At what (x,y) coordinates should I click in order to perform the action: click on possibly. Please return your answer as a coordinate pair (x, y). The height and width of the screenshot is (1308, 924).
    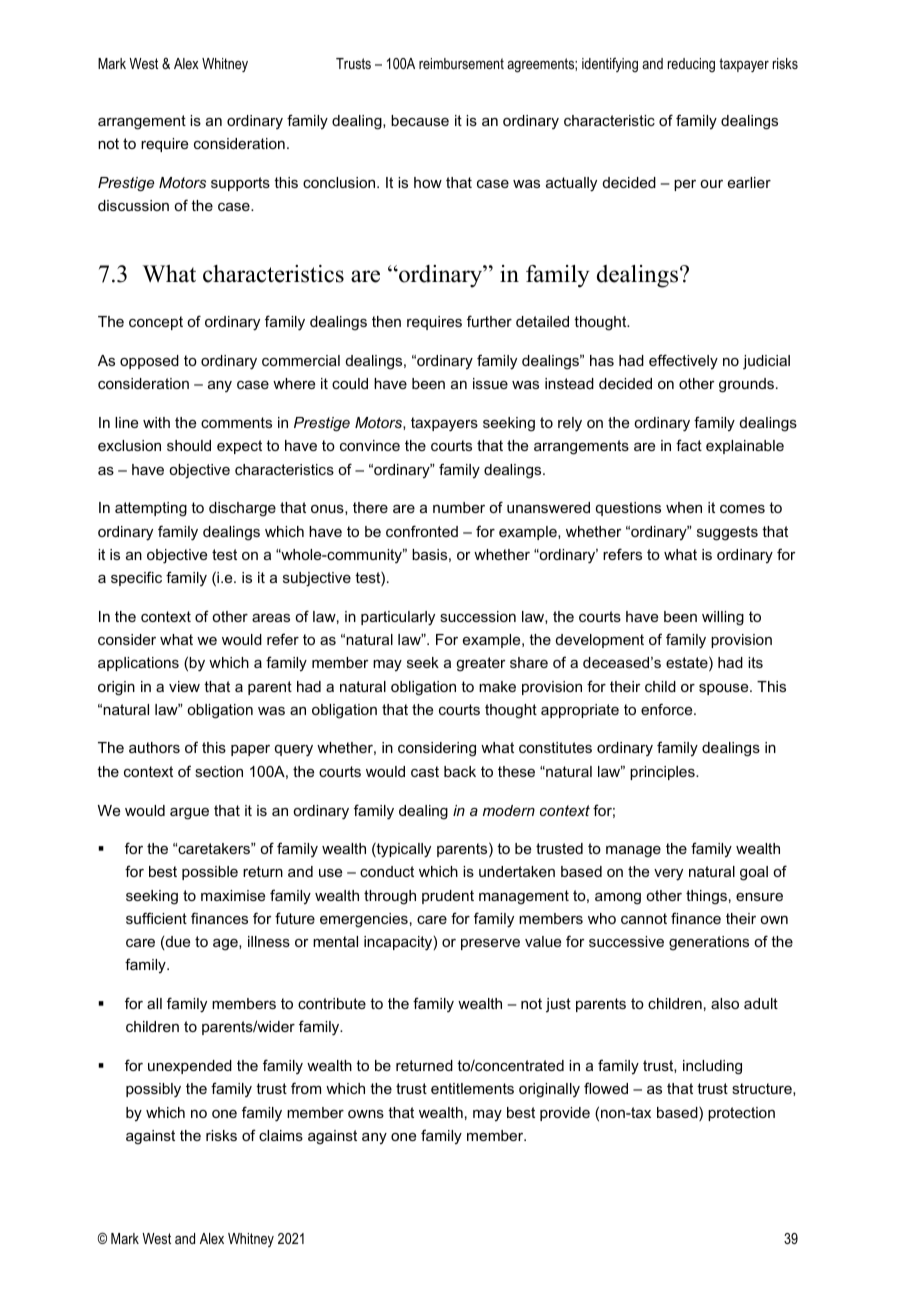
    Looking at the image, I should click on (153, 1090).
